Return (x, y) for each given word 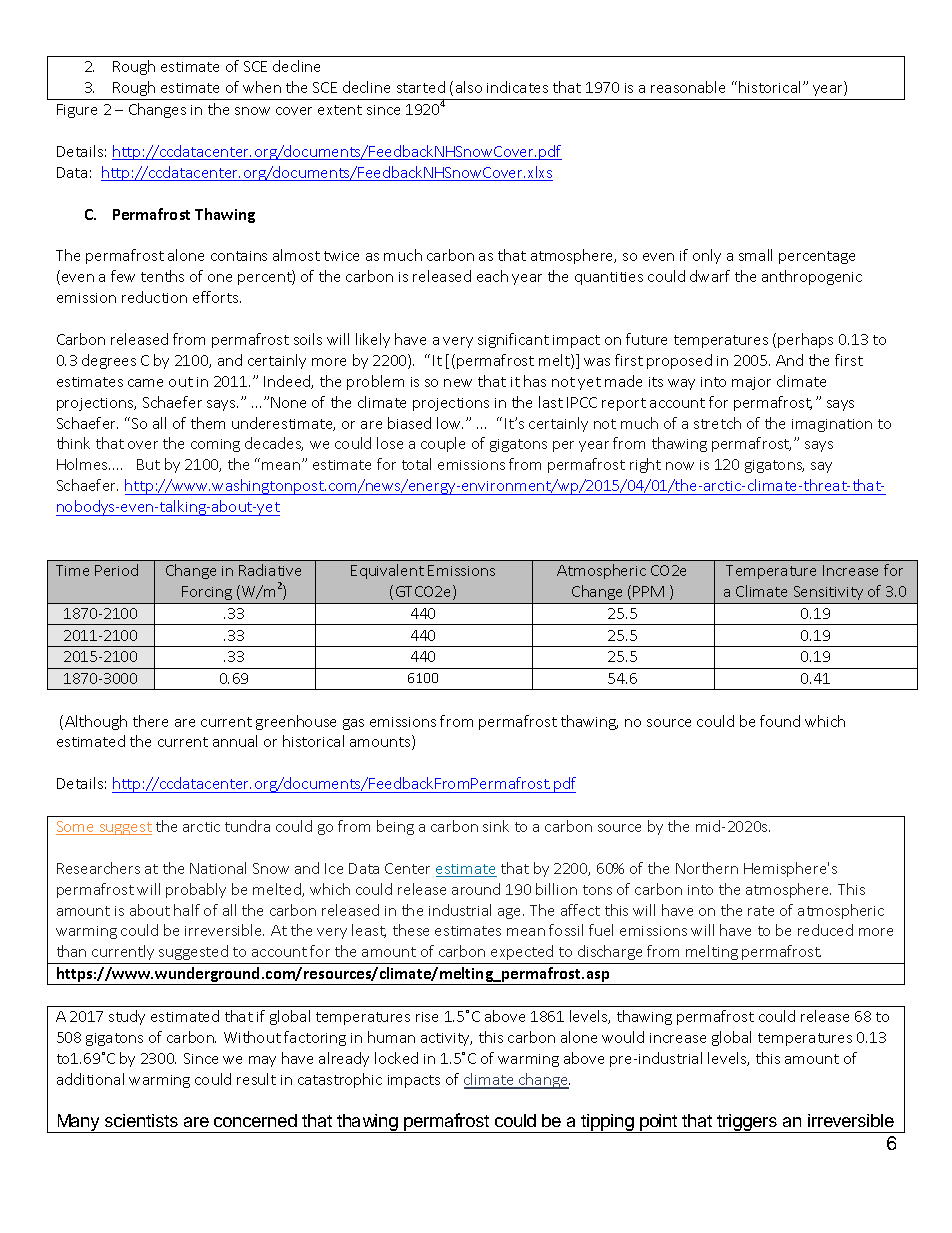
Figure (77, 111)
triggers (747, 1123)
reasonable (688, 87)
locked (396, 1058)
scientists (141, 1120)
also (469, 87)
